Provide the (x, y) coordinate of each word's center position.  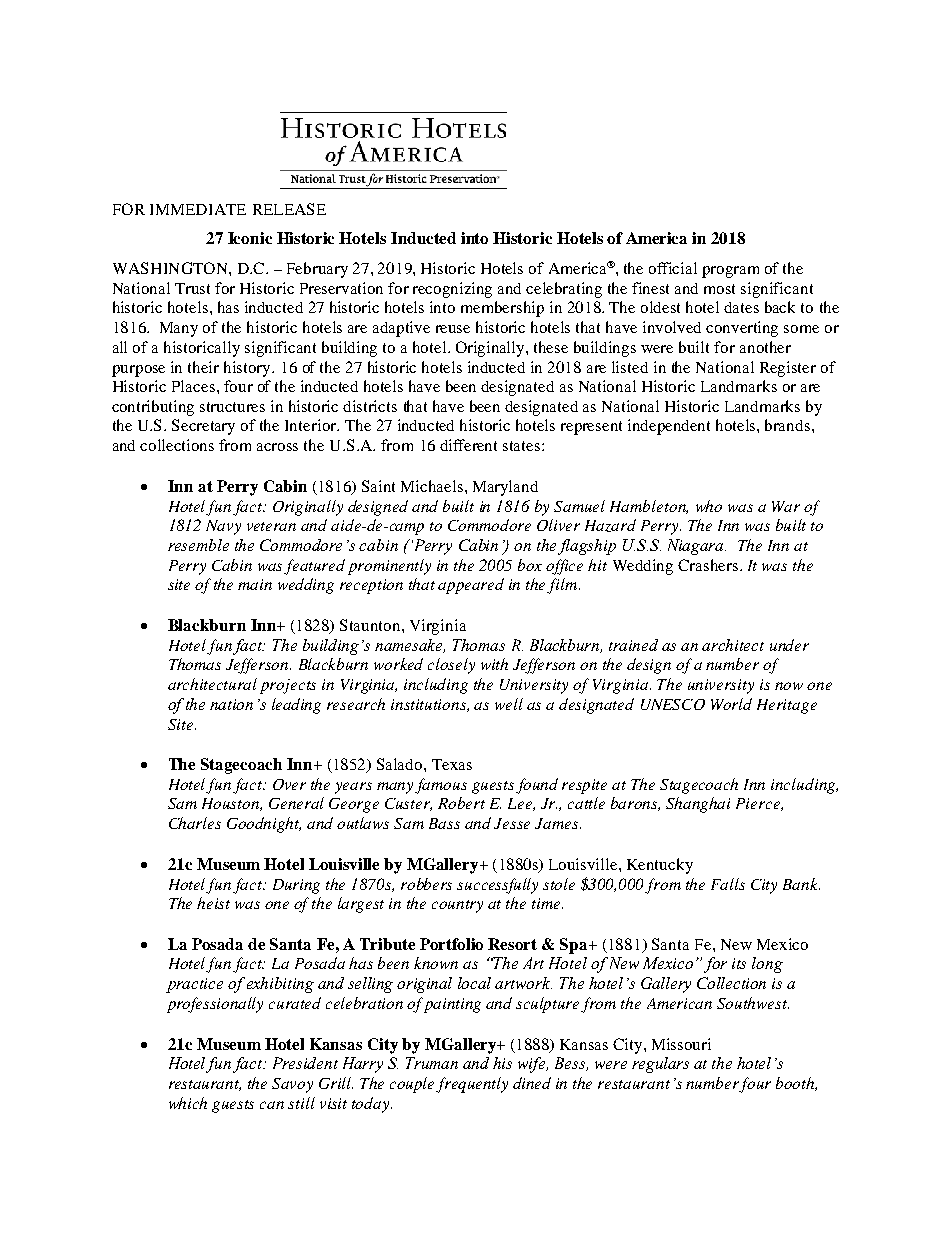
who (709, 506)
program (730, 272)
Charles (195, 823)
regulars (660, 1065)
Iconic (250, 238)
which (188, 1103)
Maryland (505, 488)
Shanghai (698, 805)
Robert (461, 803)
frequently (472, 1085)
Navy (223, 527)
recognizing (452, 290)
